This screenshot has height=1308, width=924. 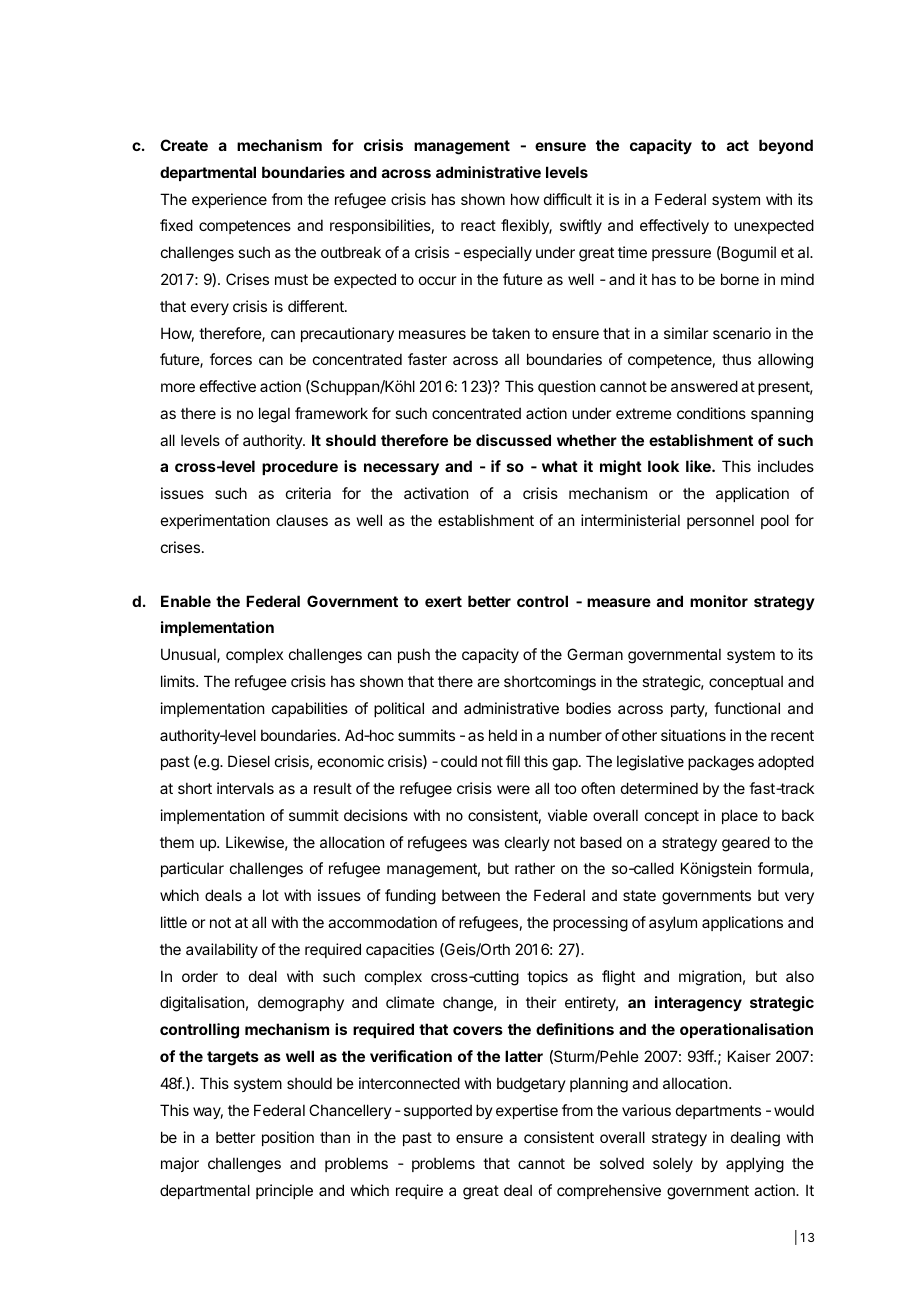 I want to click on functional, so click(x=747, y=708).
